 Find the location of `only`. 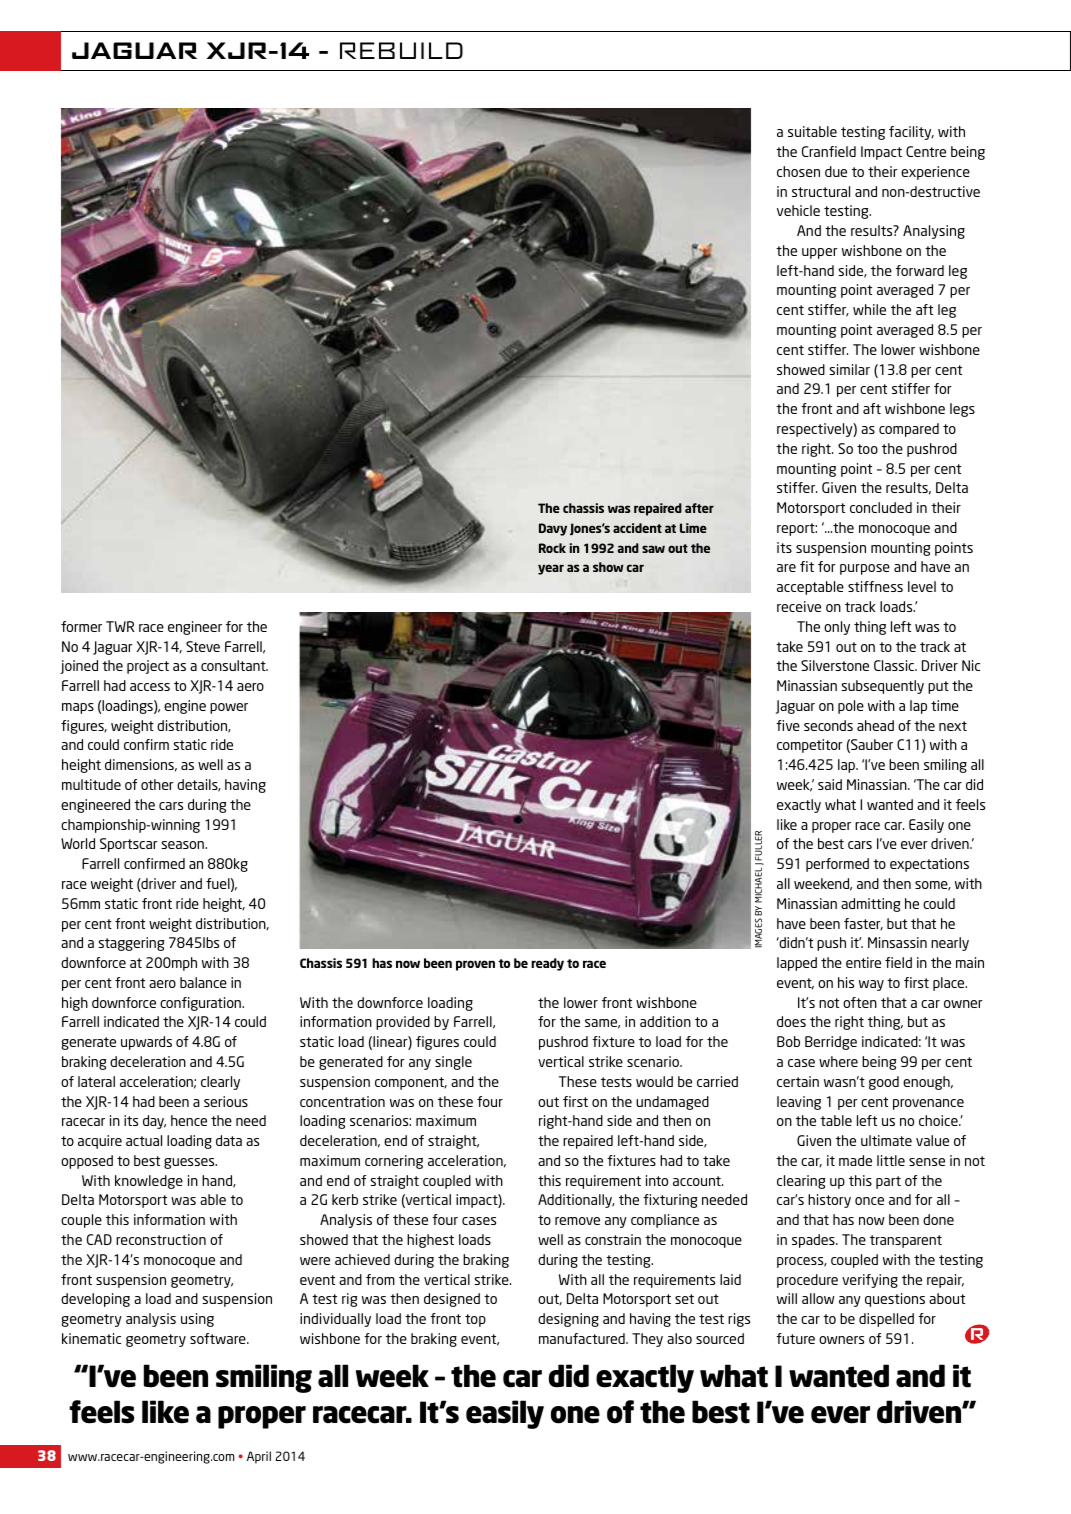

only is located at coordinates (837, 628).
